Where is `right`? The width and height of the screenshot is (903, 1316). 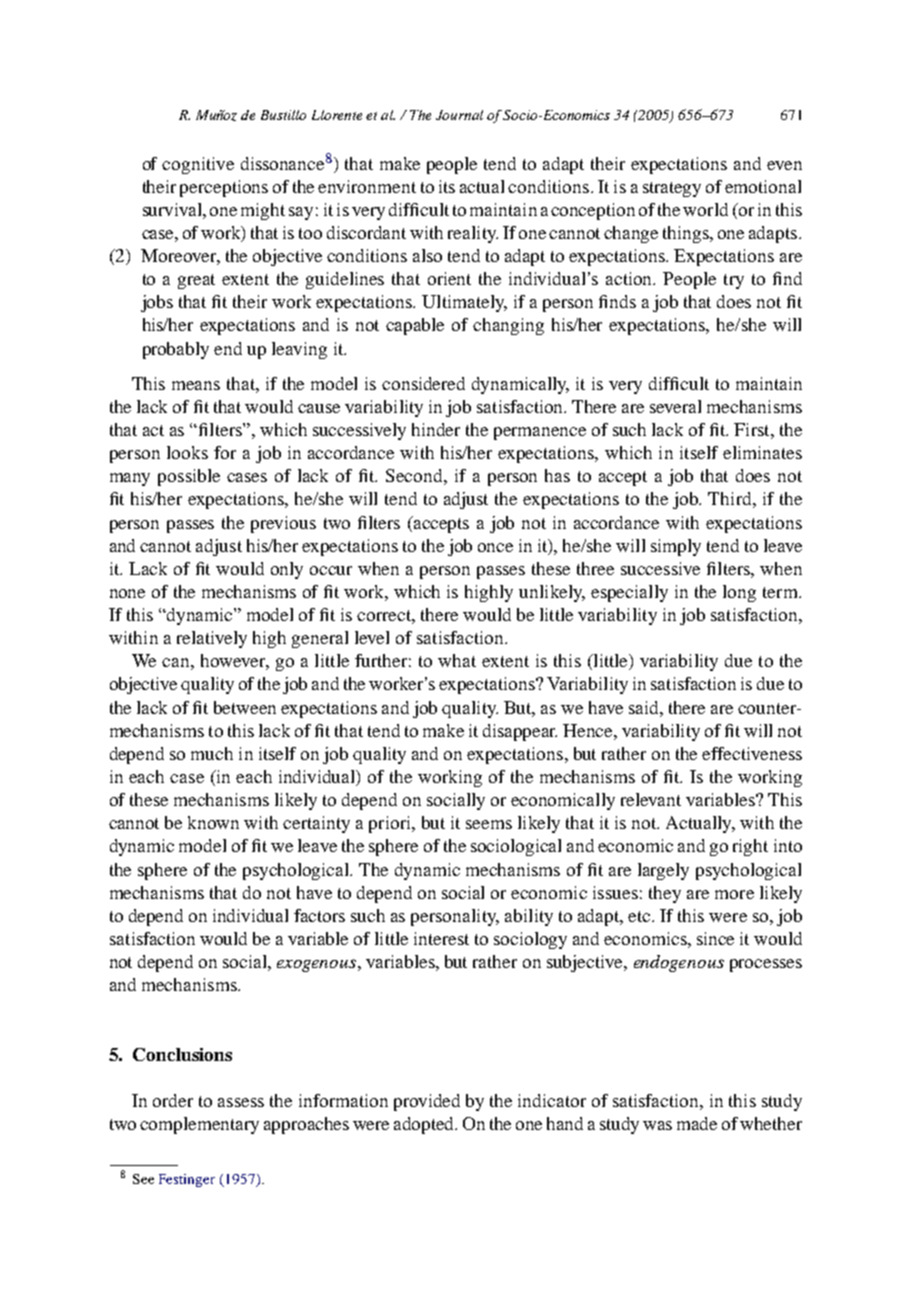 right is located at coordinates (750, 847).
